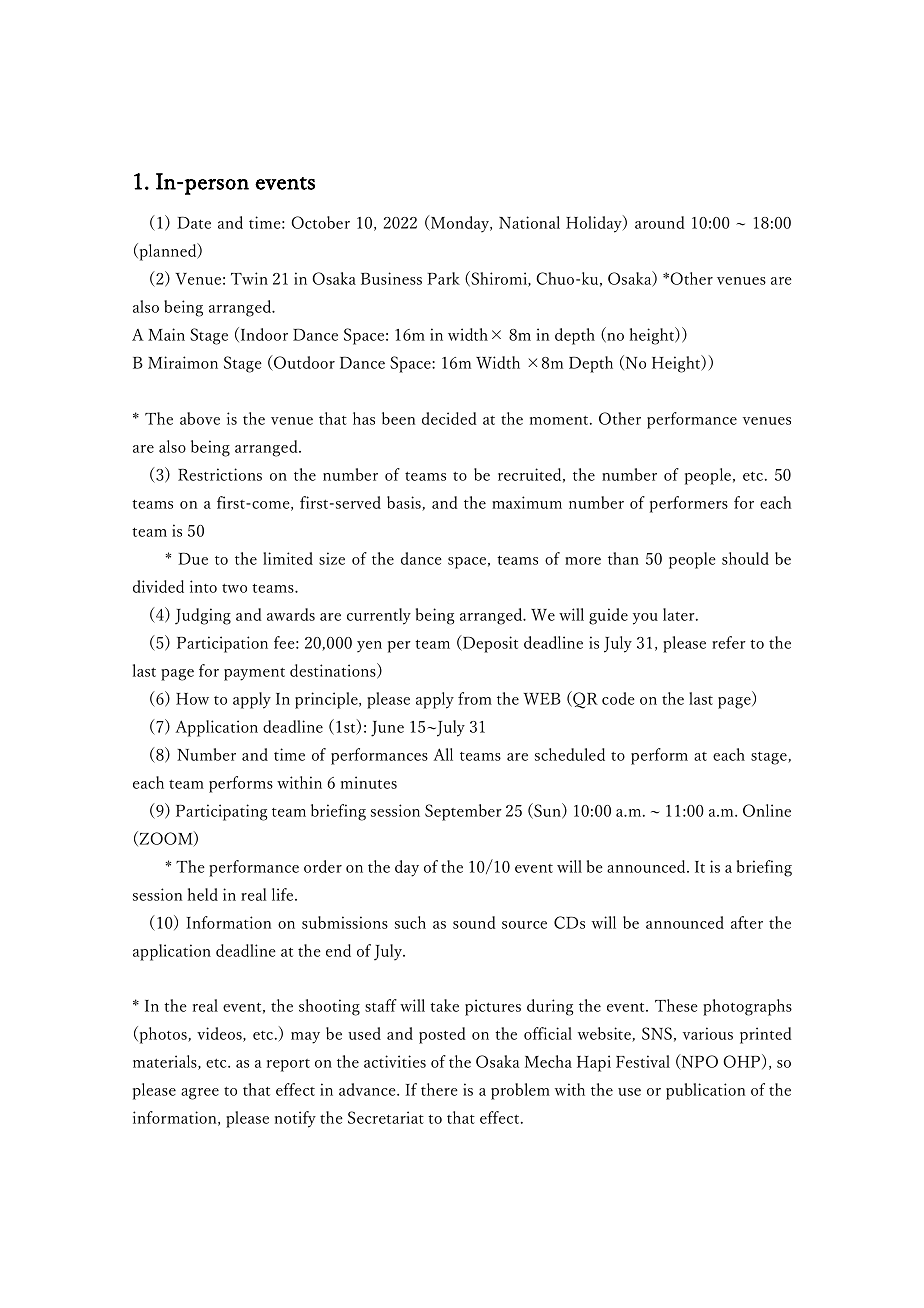 The image size is (924, 1308). I want to click on there, so click(439, 1089).
